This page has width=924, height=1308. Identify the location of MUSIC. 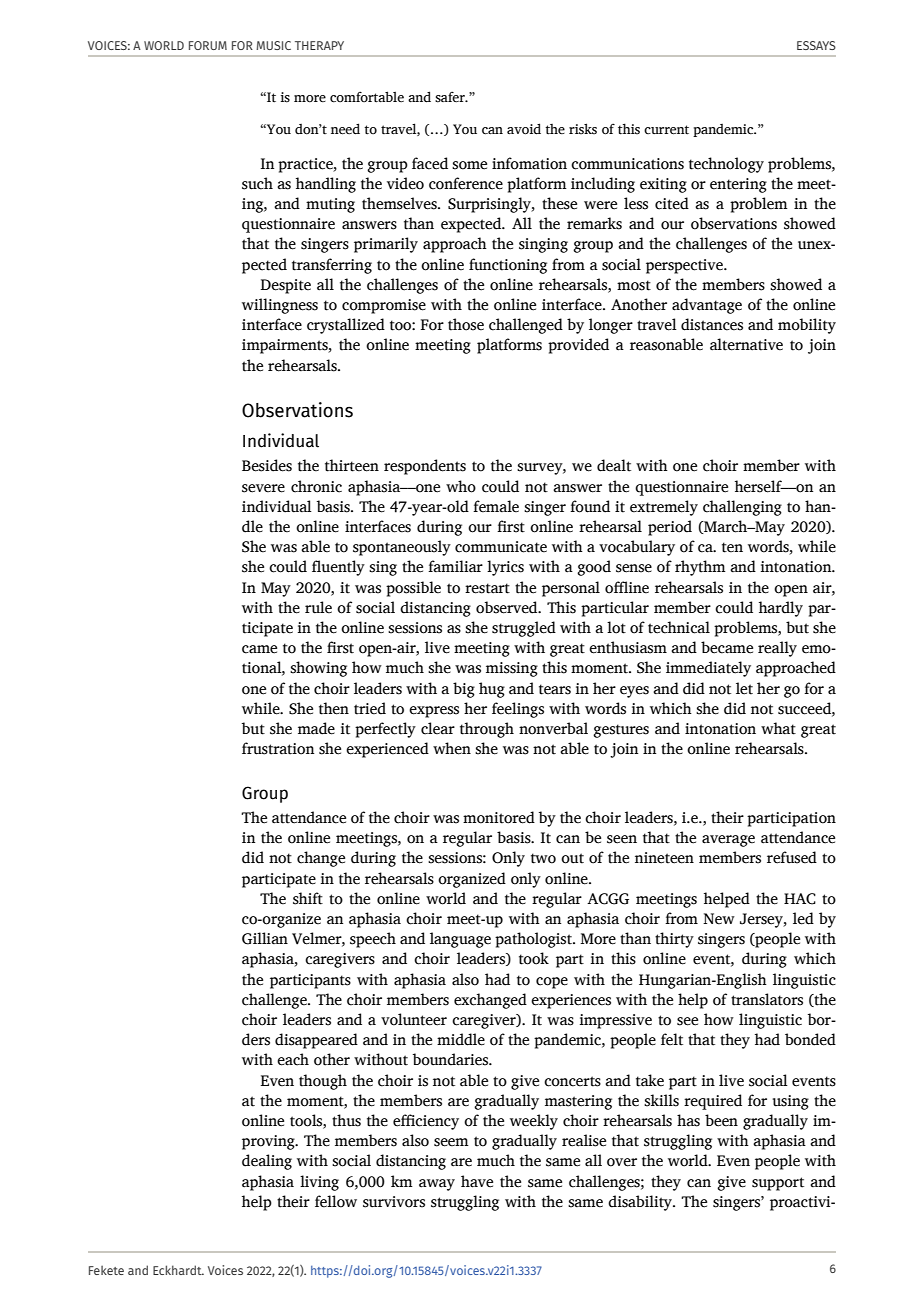
(273, 45).
